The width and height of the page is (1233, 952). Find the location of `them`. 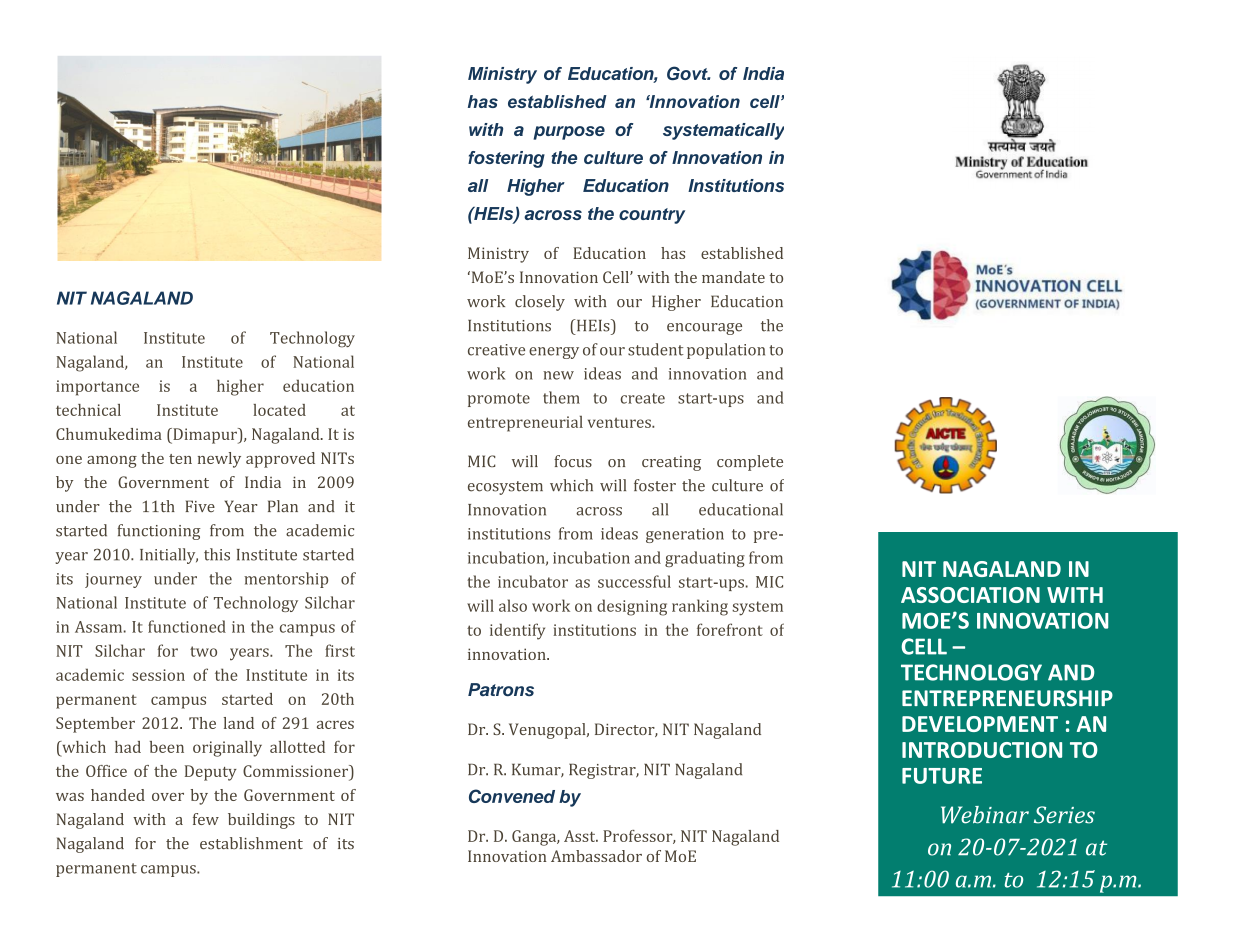

them is located at coordinates (561, 397).
